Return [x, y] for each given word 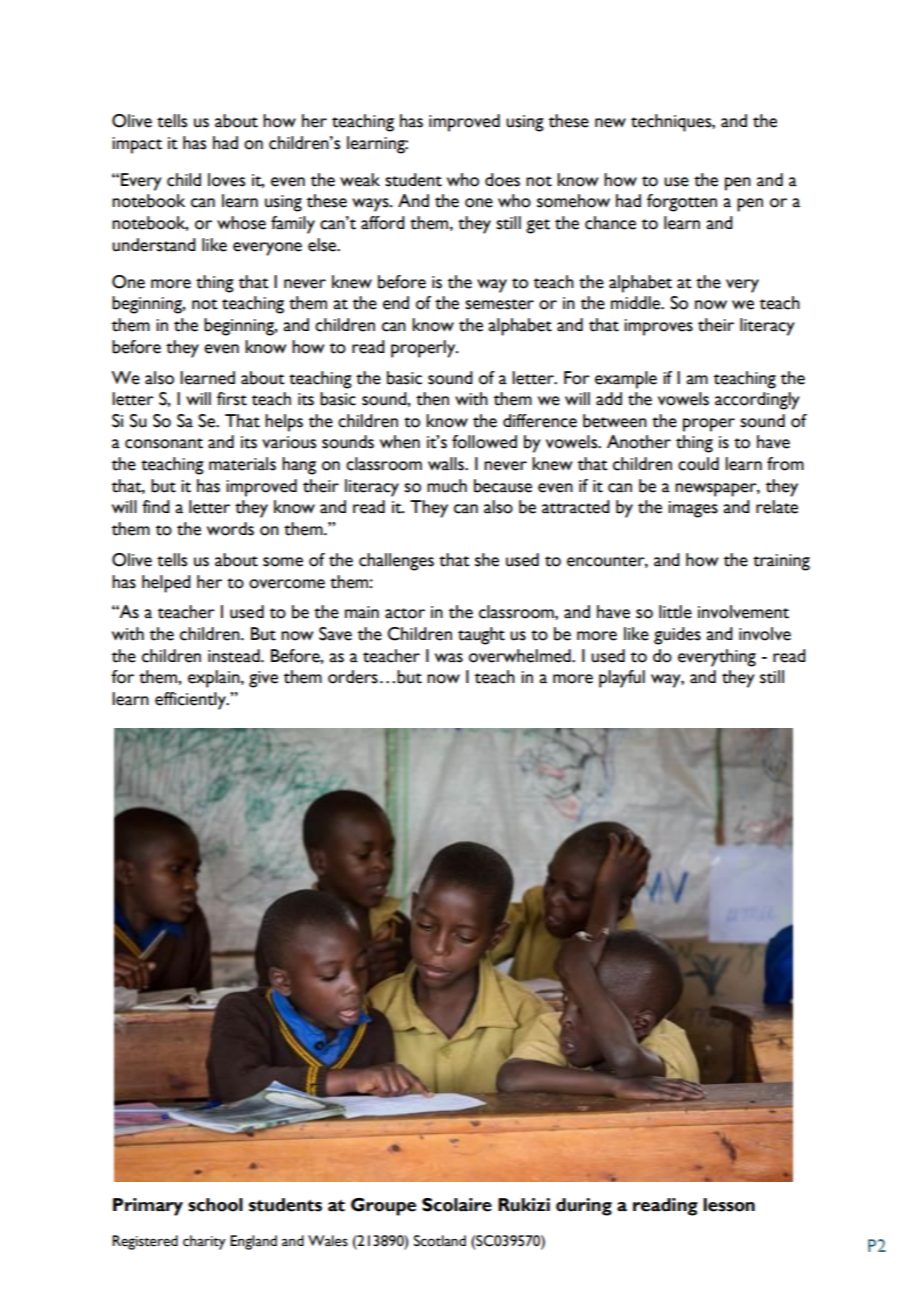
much [447, 486]
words [230, 529]
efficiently [191, 701]
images [693, 509]
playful [622, 679]
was [449, 658]
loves [226, 180]
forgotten [682, 203]
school [215, 1205]
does [502, 180]
